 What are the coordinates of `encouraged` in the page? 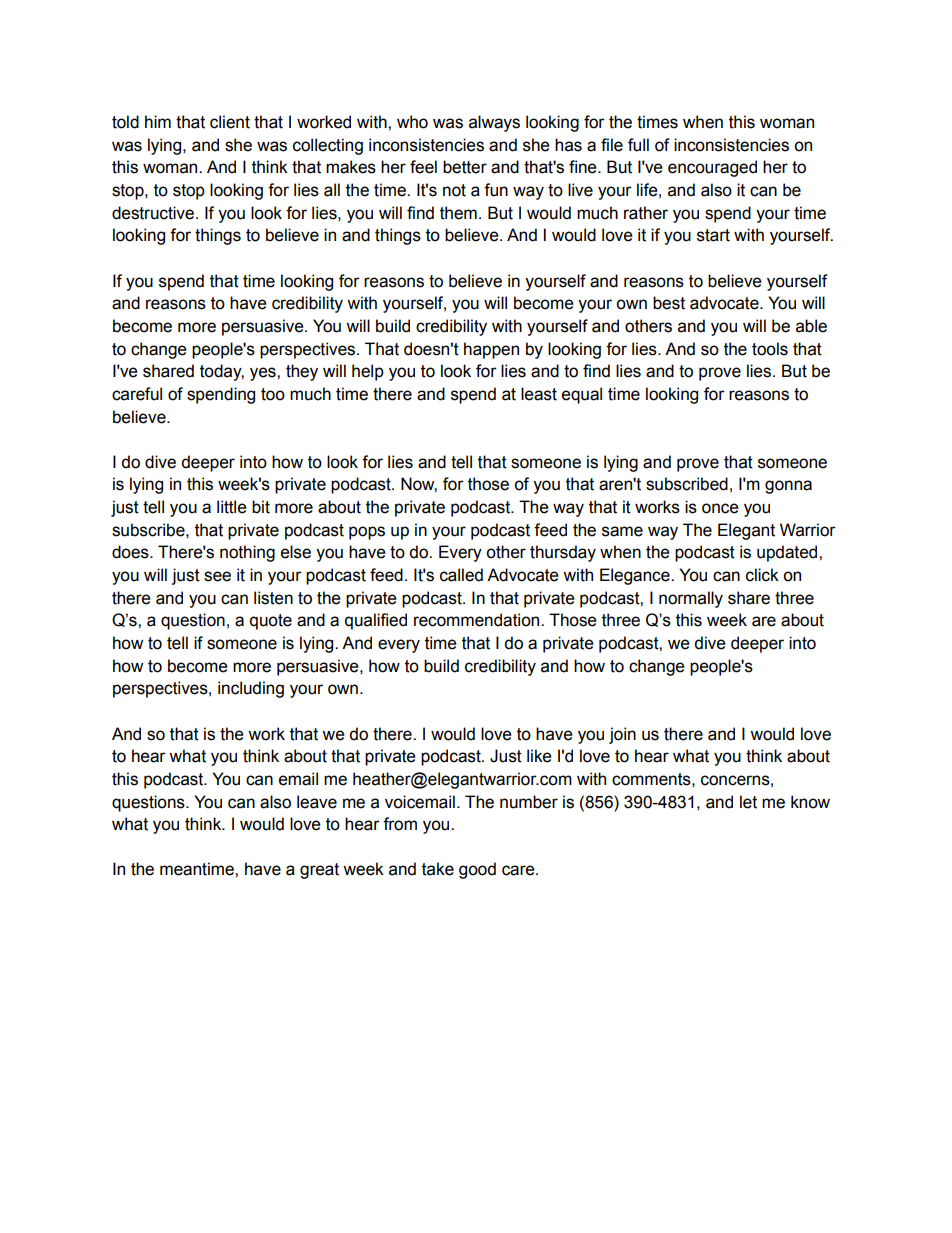 It's located at (712, 168).
